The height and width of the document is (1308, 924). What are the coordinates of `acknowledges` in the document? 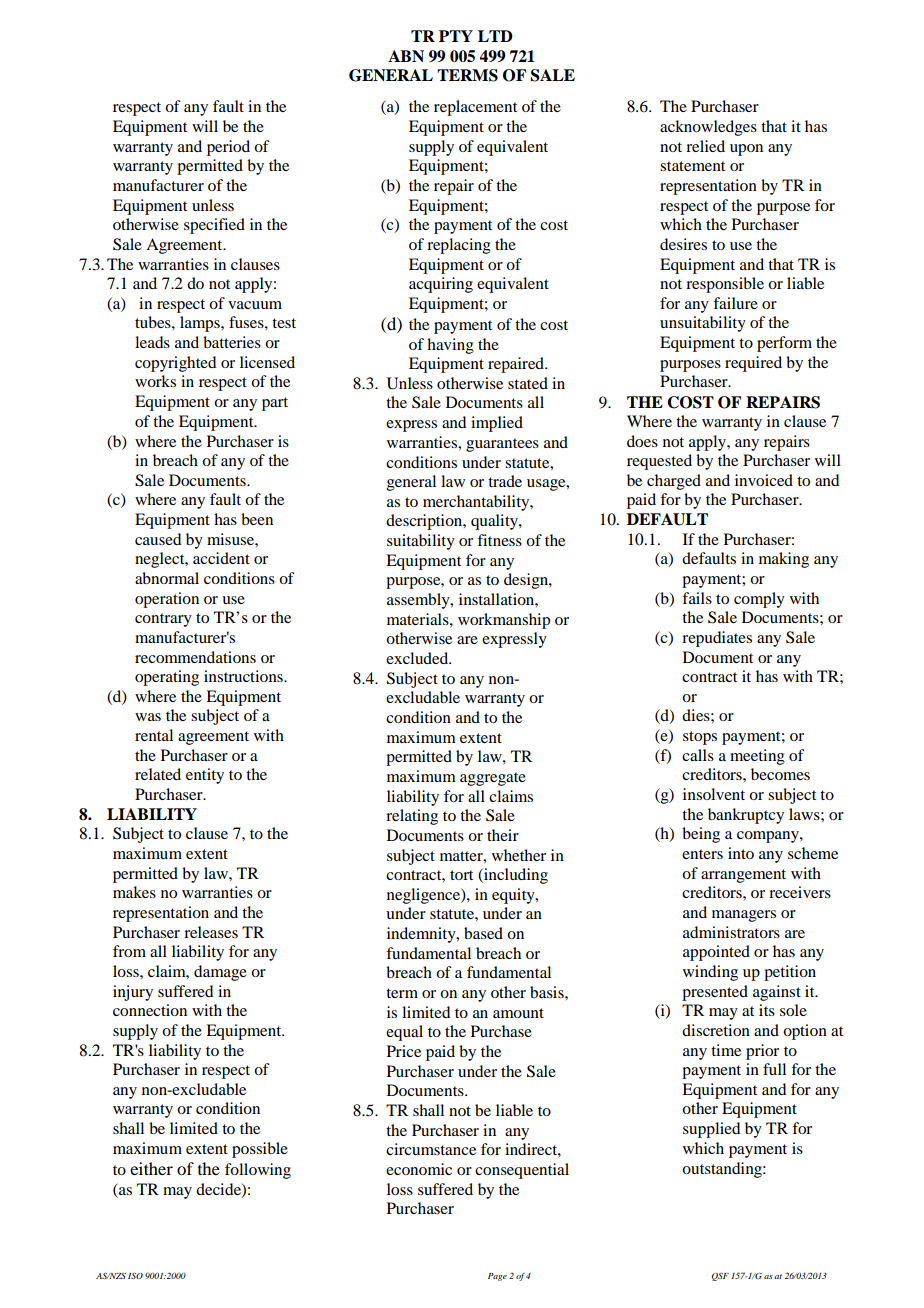 It's located at (708, 128).
